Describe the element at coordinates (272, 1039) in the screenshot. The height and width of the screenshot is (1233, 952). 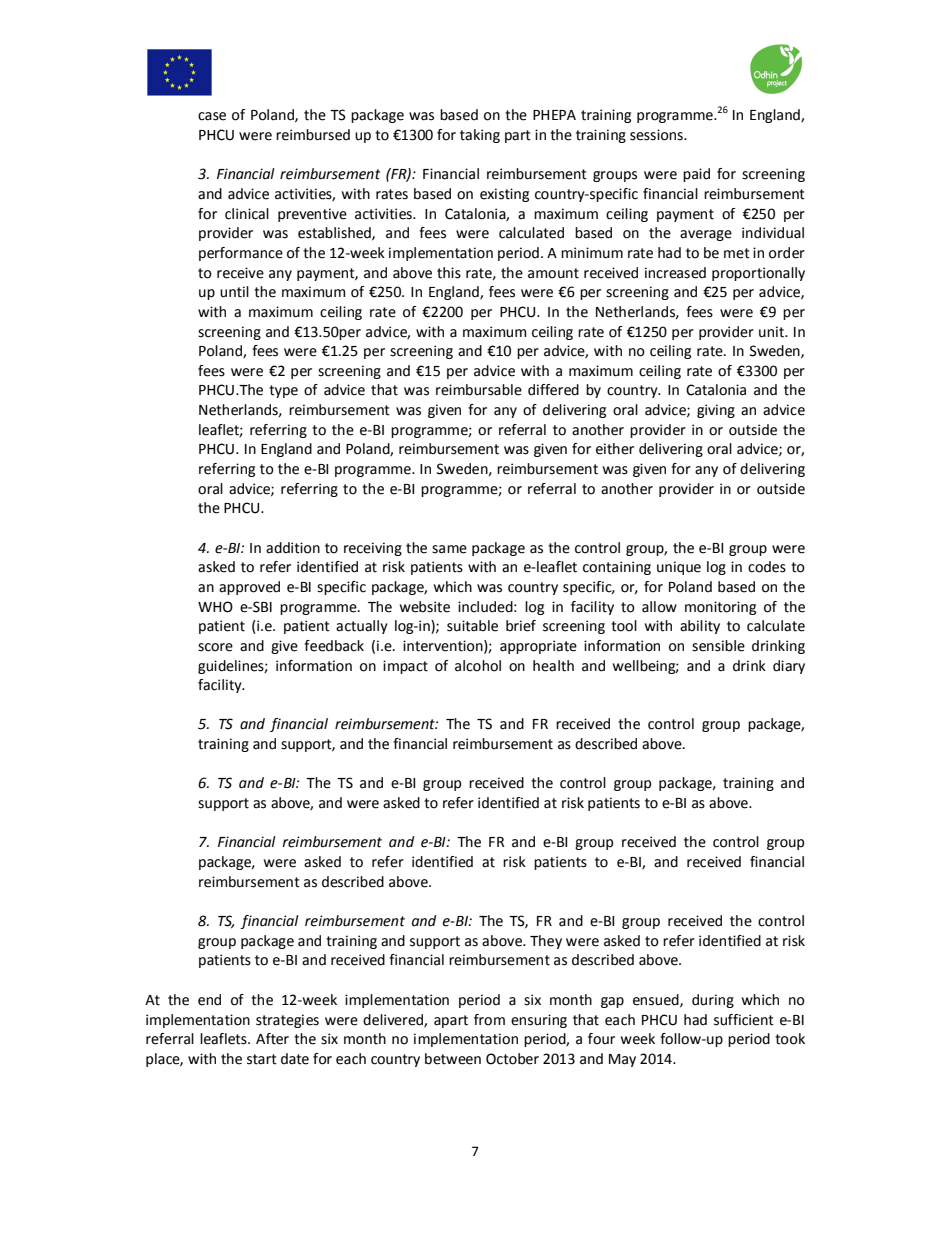
I see `After` at that location.
